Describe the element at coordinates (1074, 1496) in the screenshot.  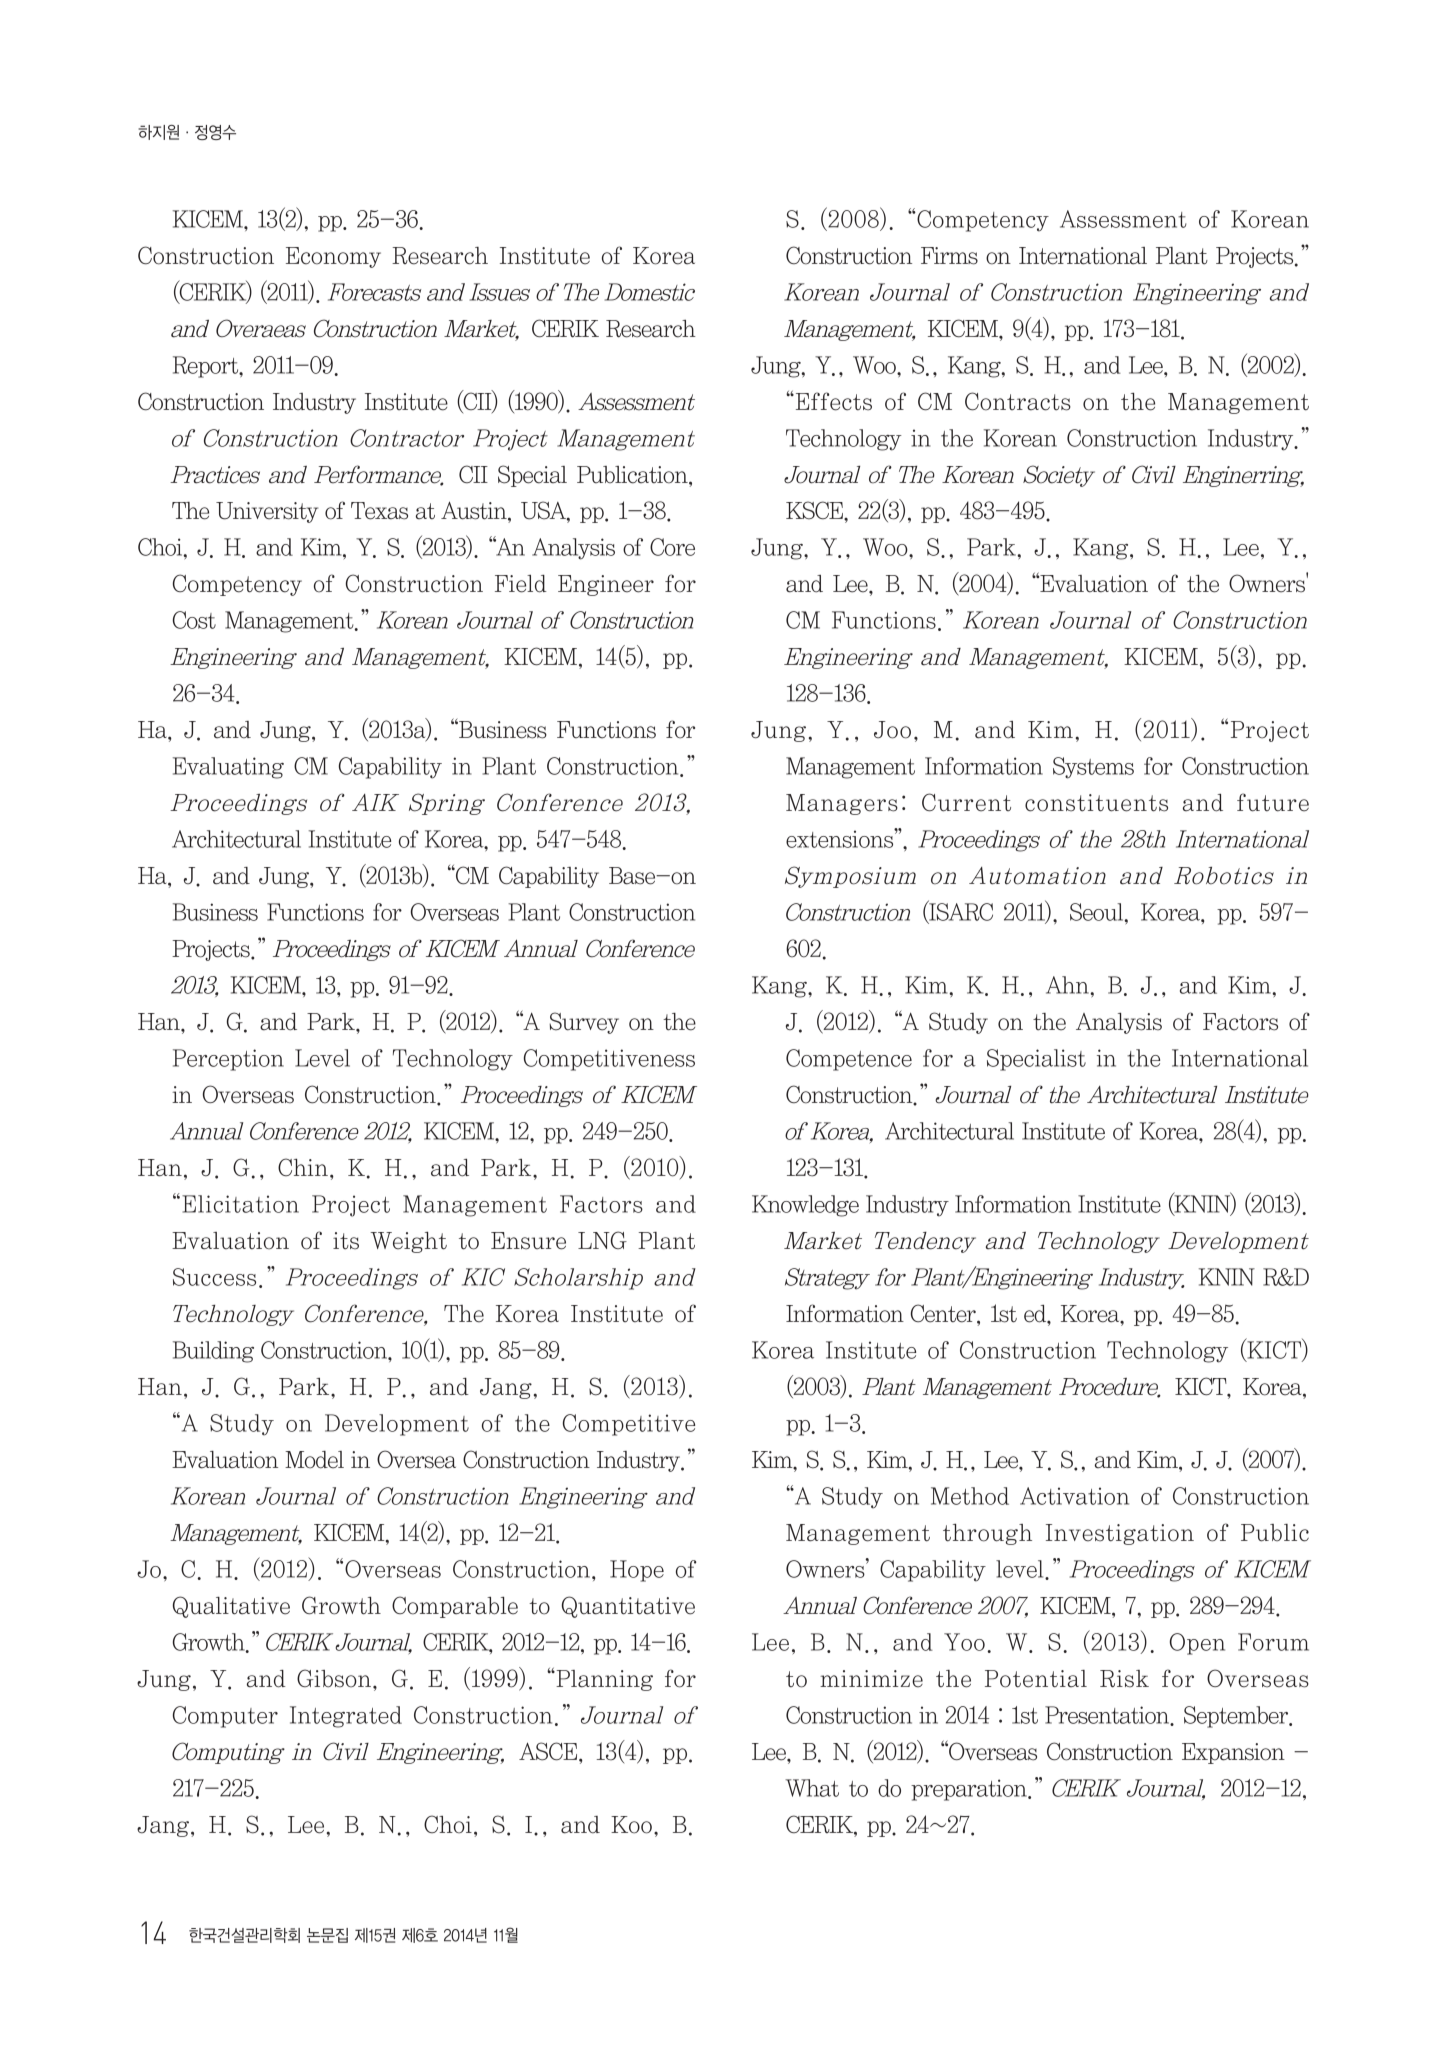
I see `Activation` at that location.
